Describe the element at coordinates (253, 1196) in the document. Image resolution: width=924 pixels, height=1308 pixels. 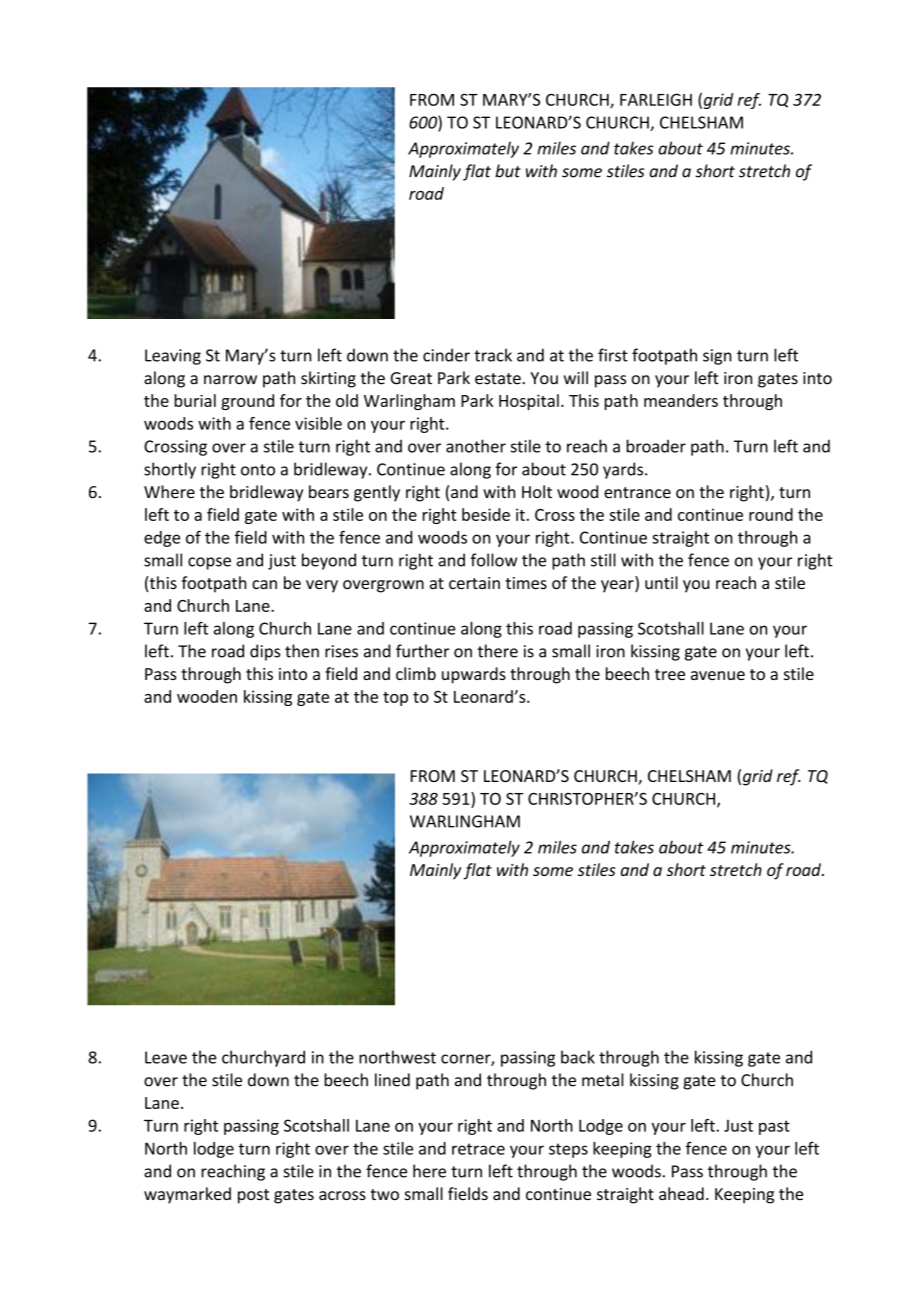
I see `post` at that location.
